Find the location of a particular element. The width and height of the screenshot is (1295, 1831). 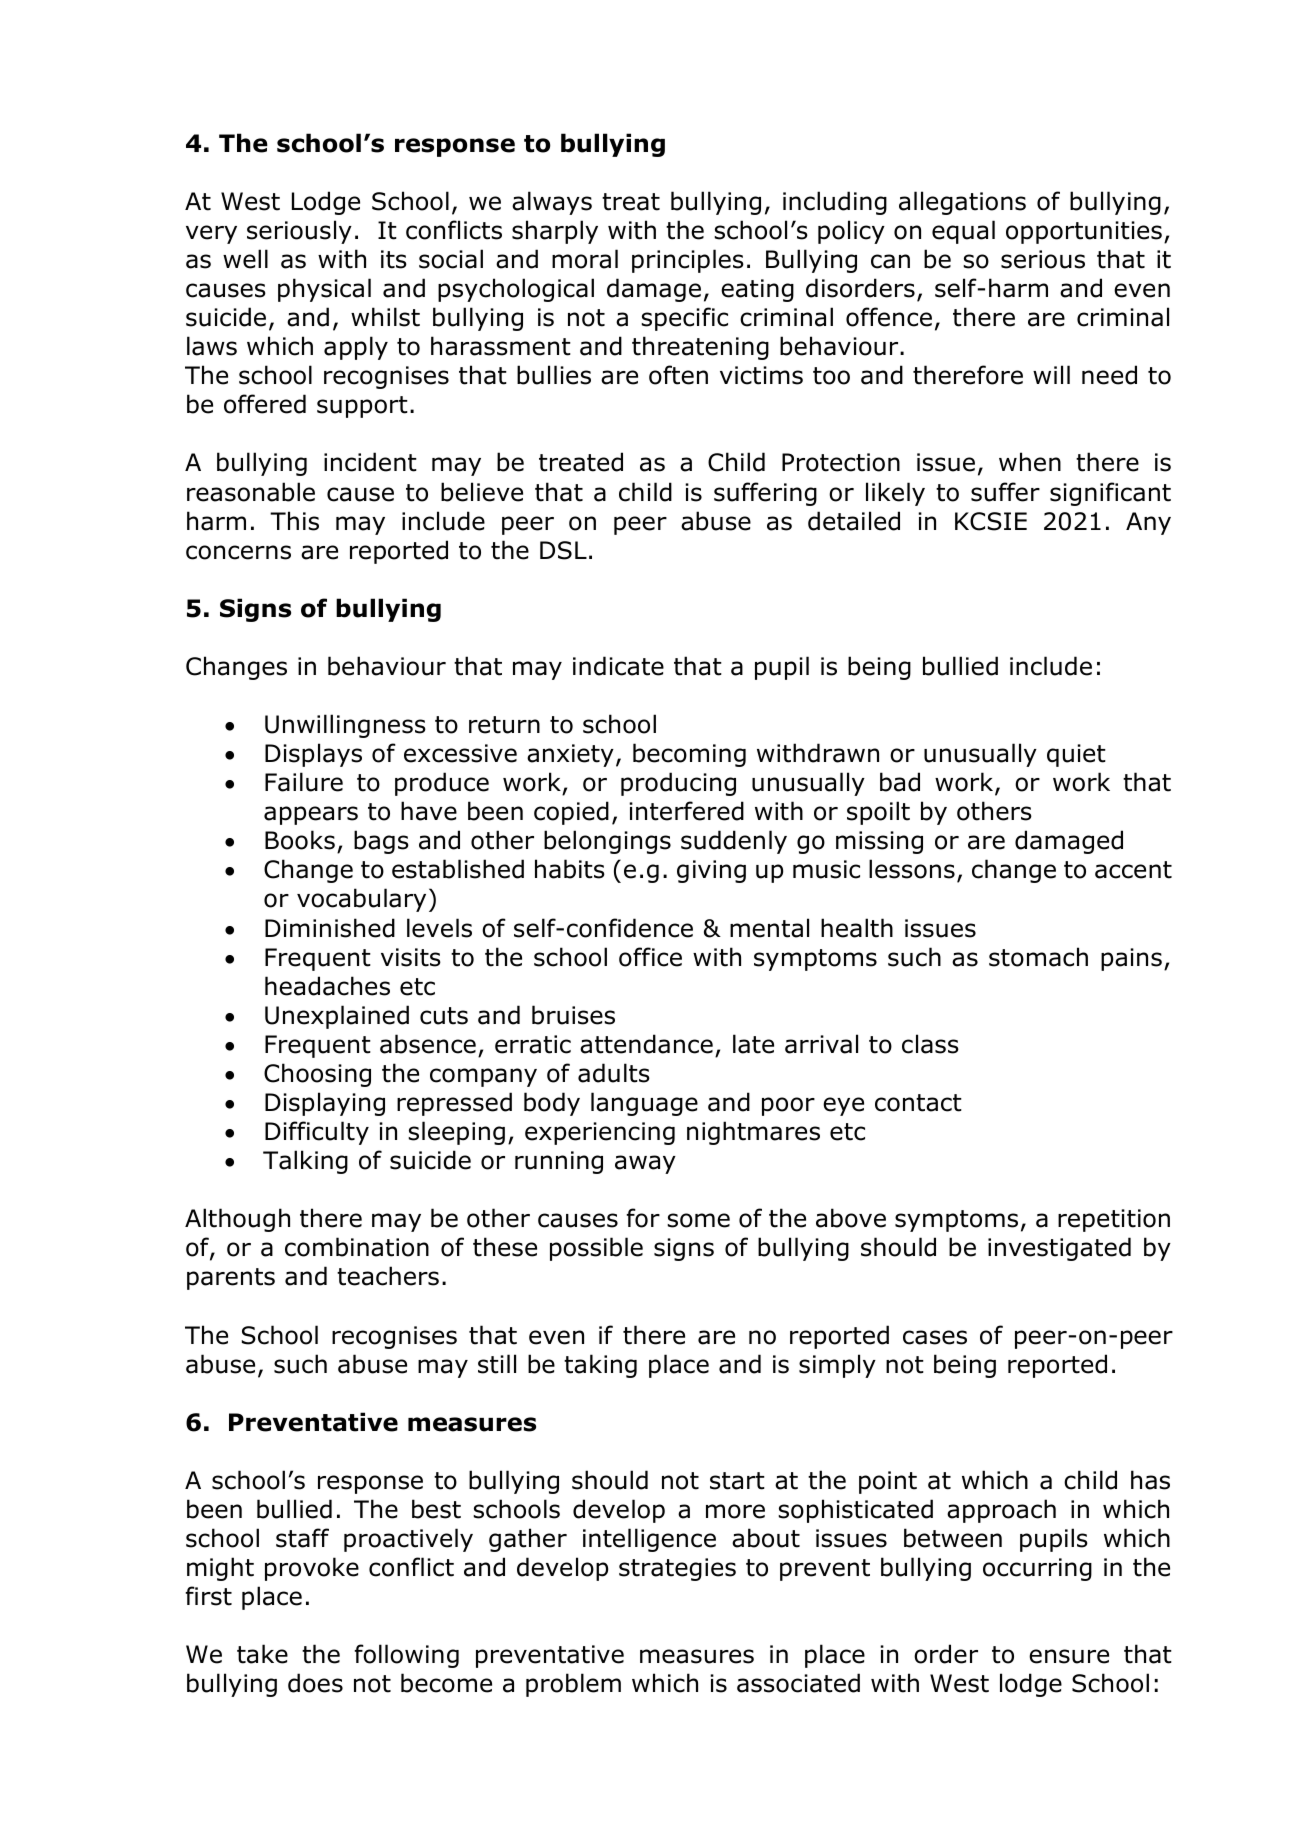

opportunities is located at coordinates (1084, 232).
